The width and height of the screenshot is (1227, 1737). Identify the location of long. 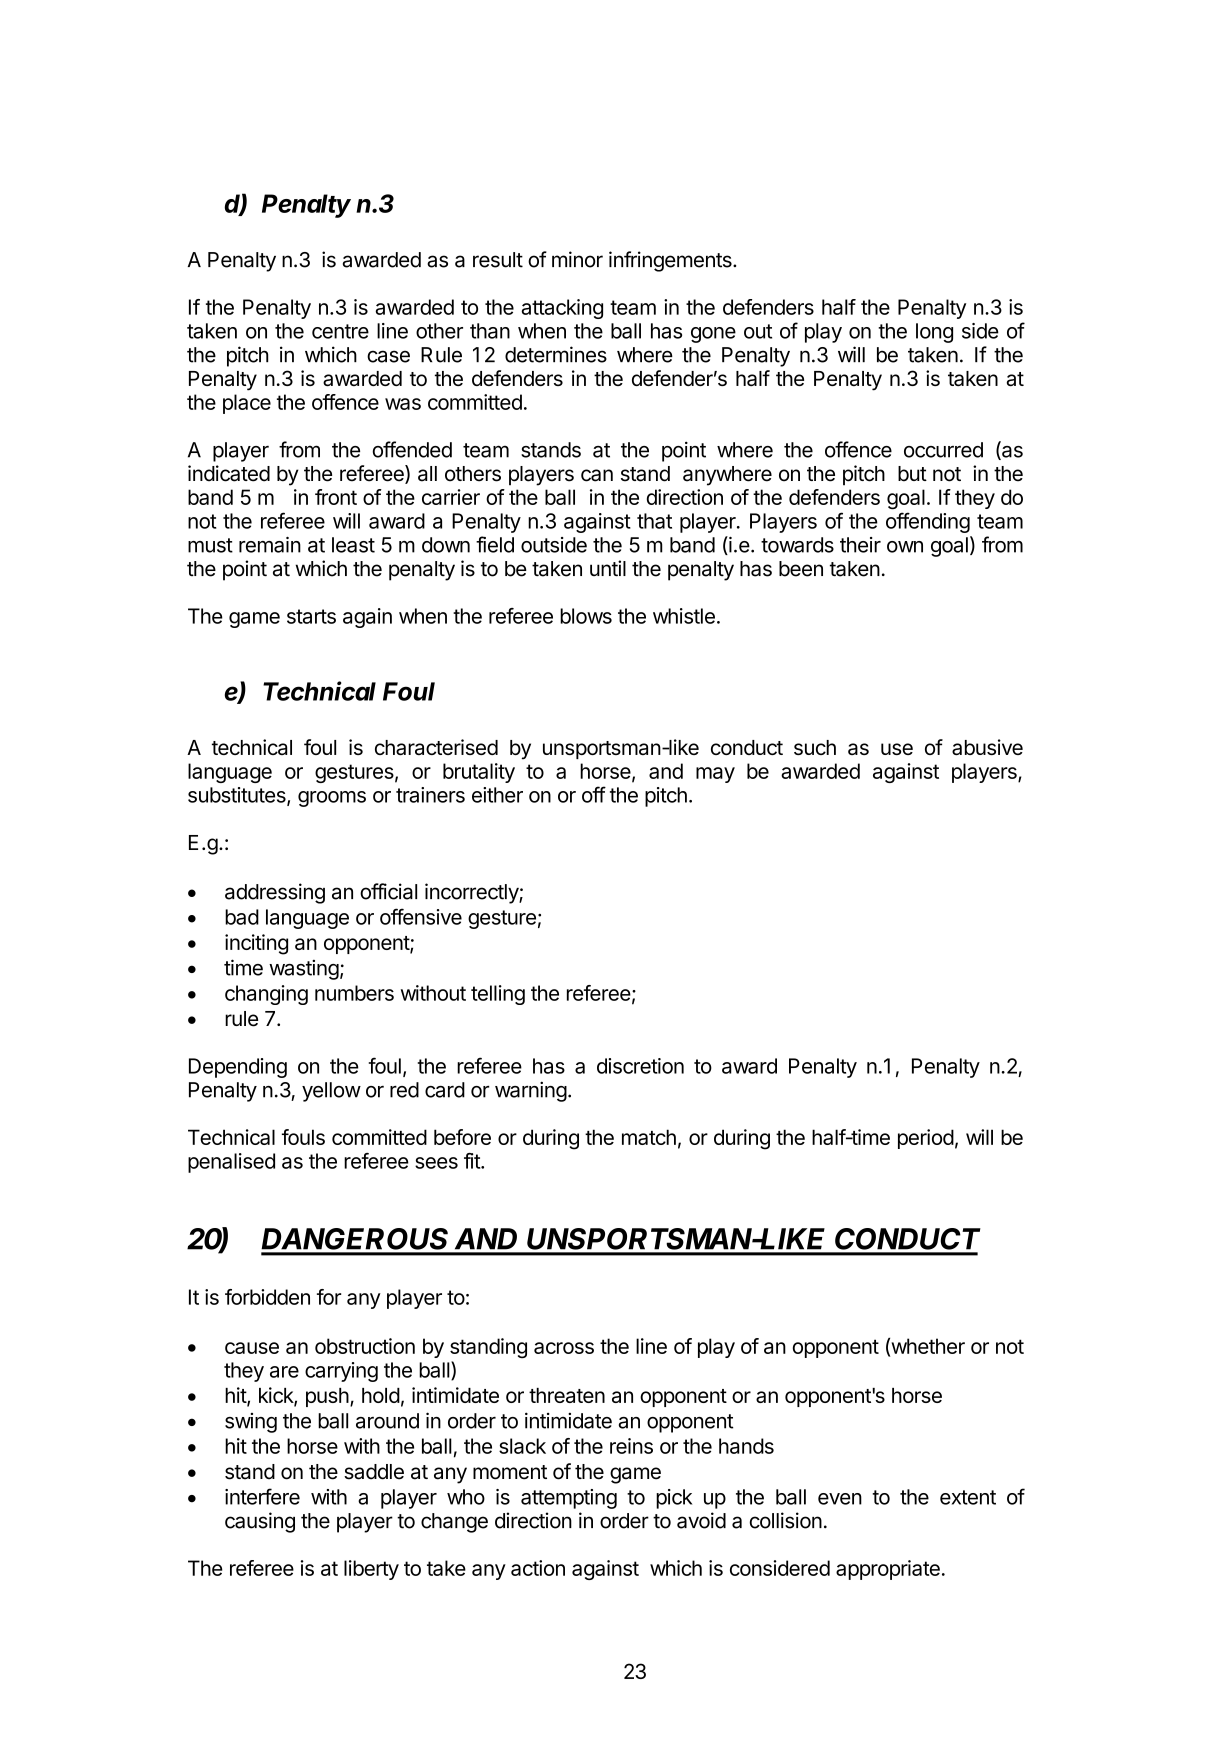
(934, 333).
